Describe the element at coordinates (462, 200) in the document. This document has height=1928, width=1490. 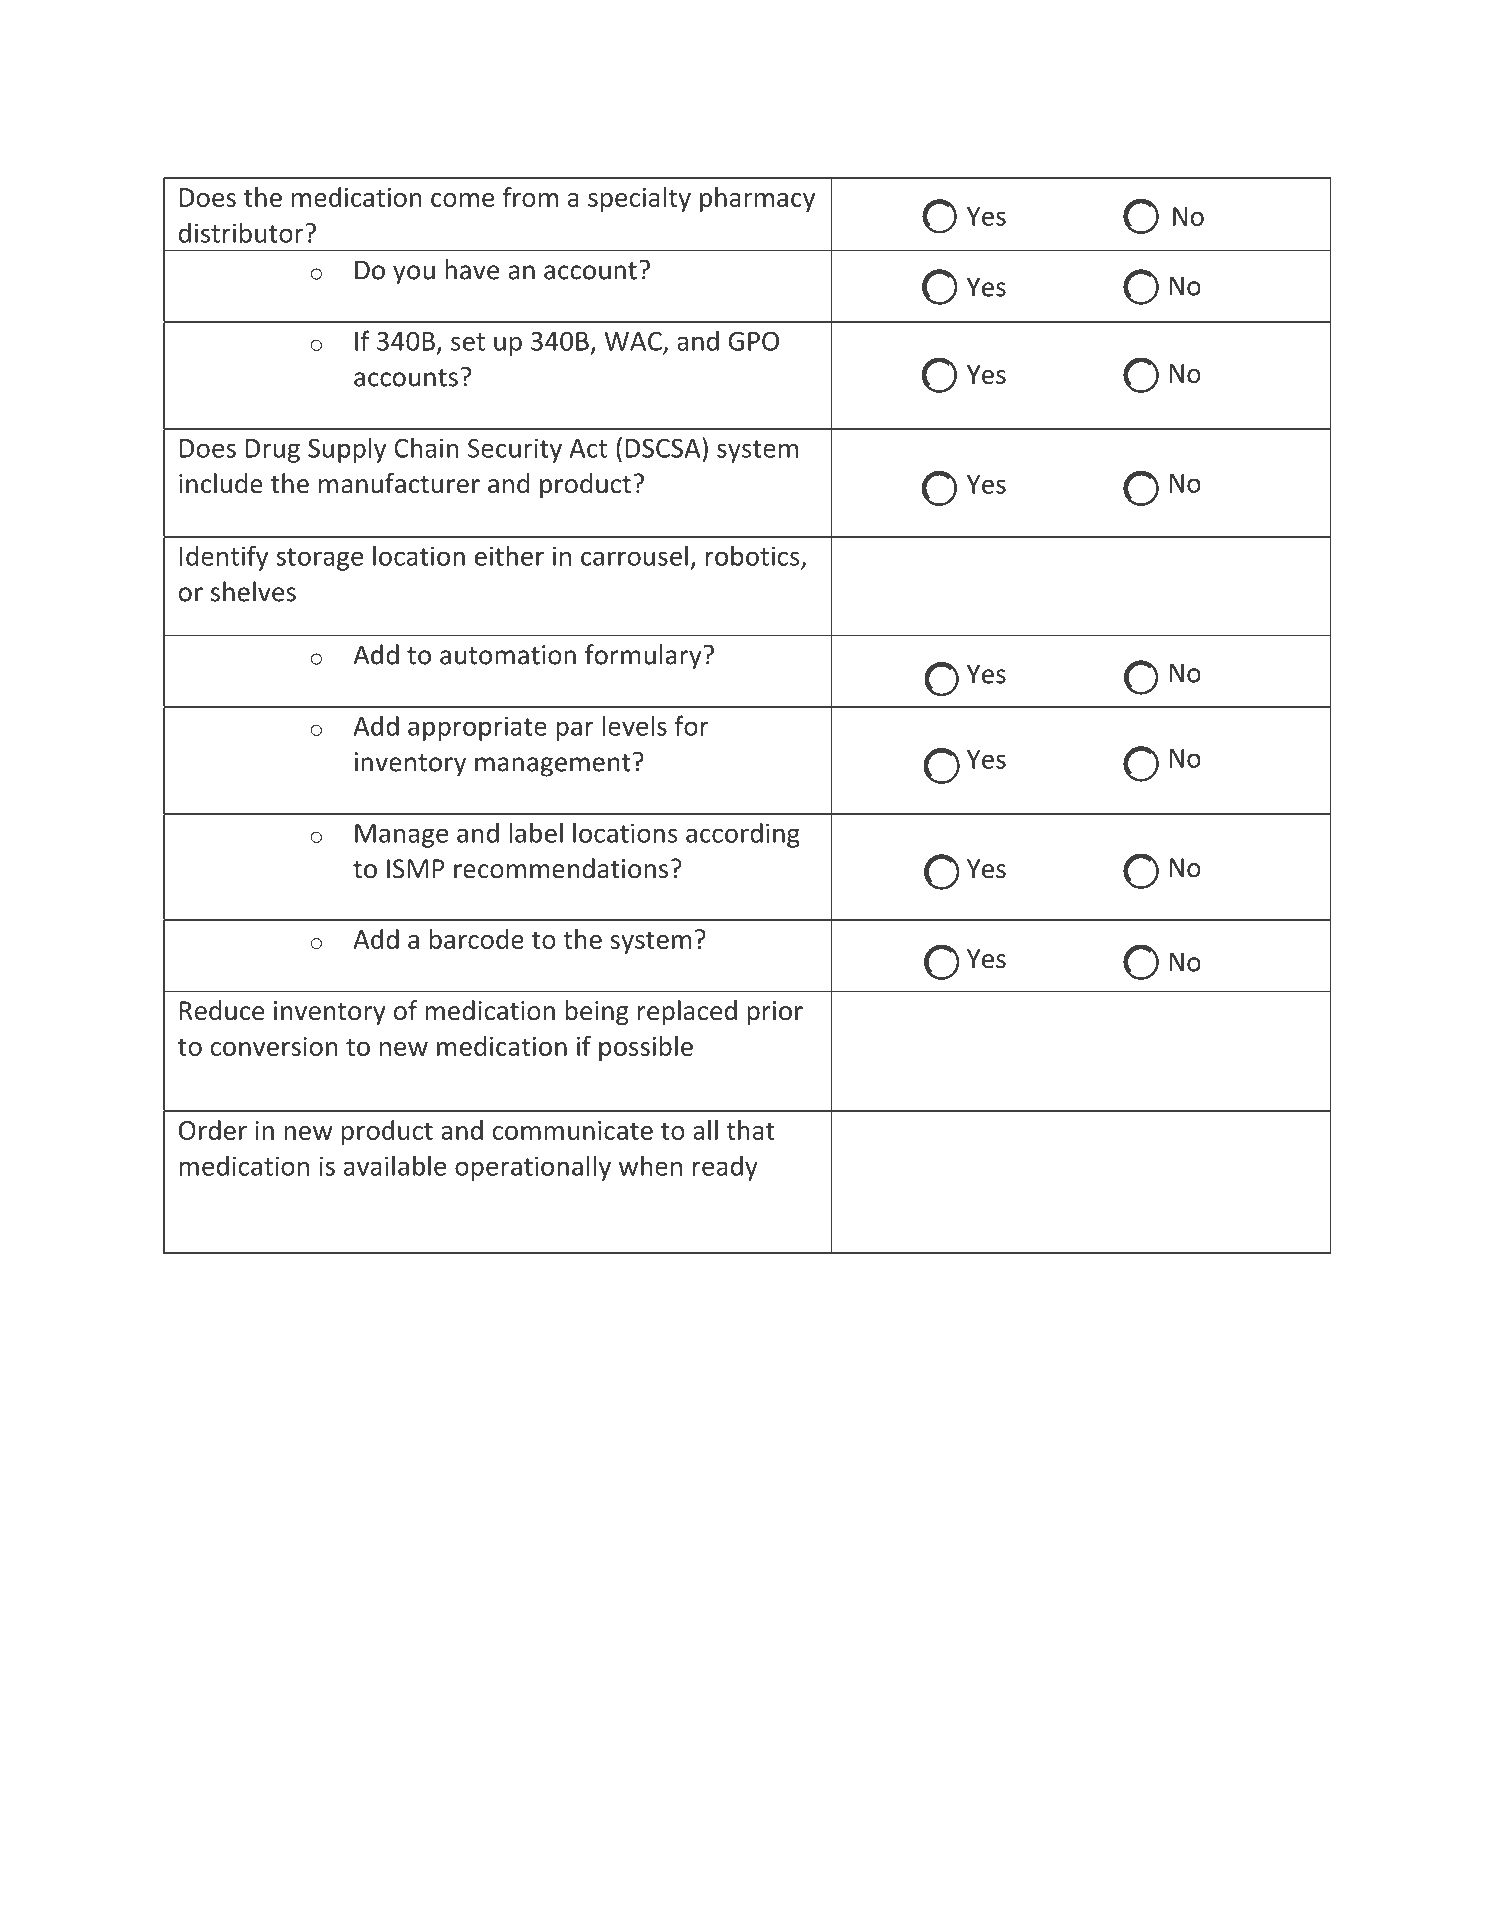
I see `come` at that location.
